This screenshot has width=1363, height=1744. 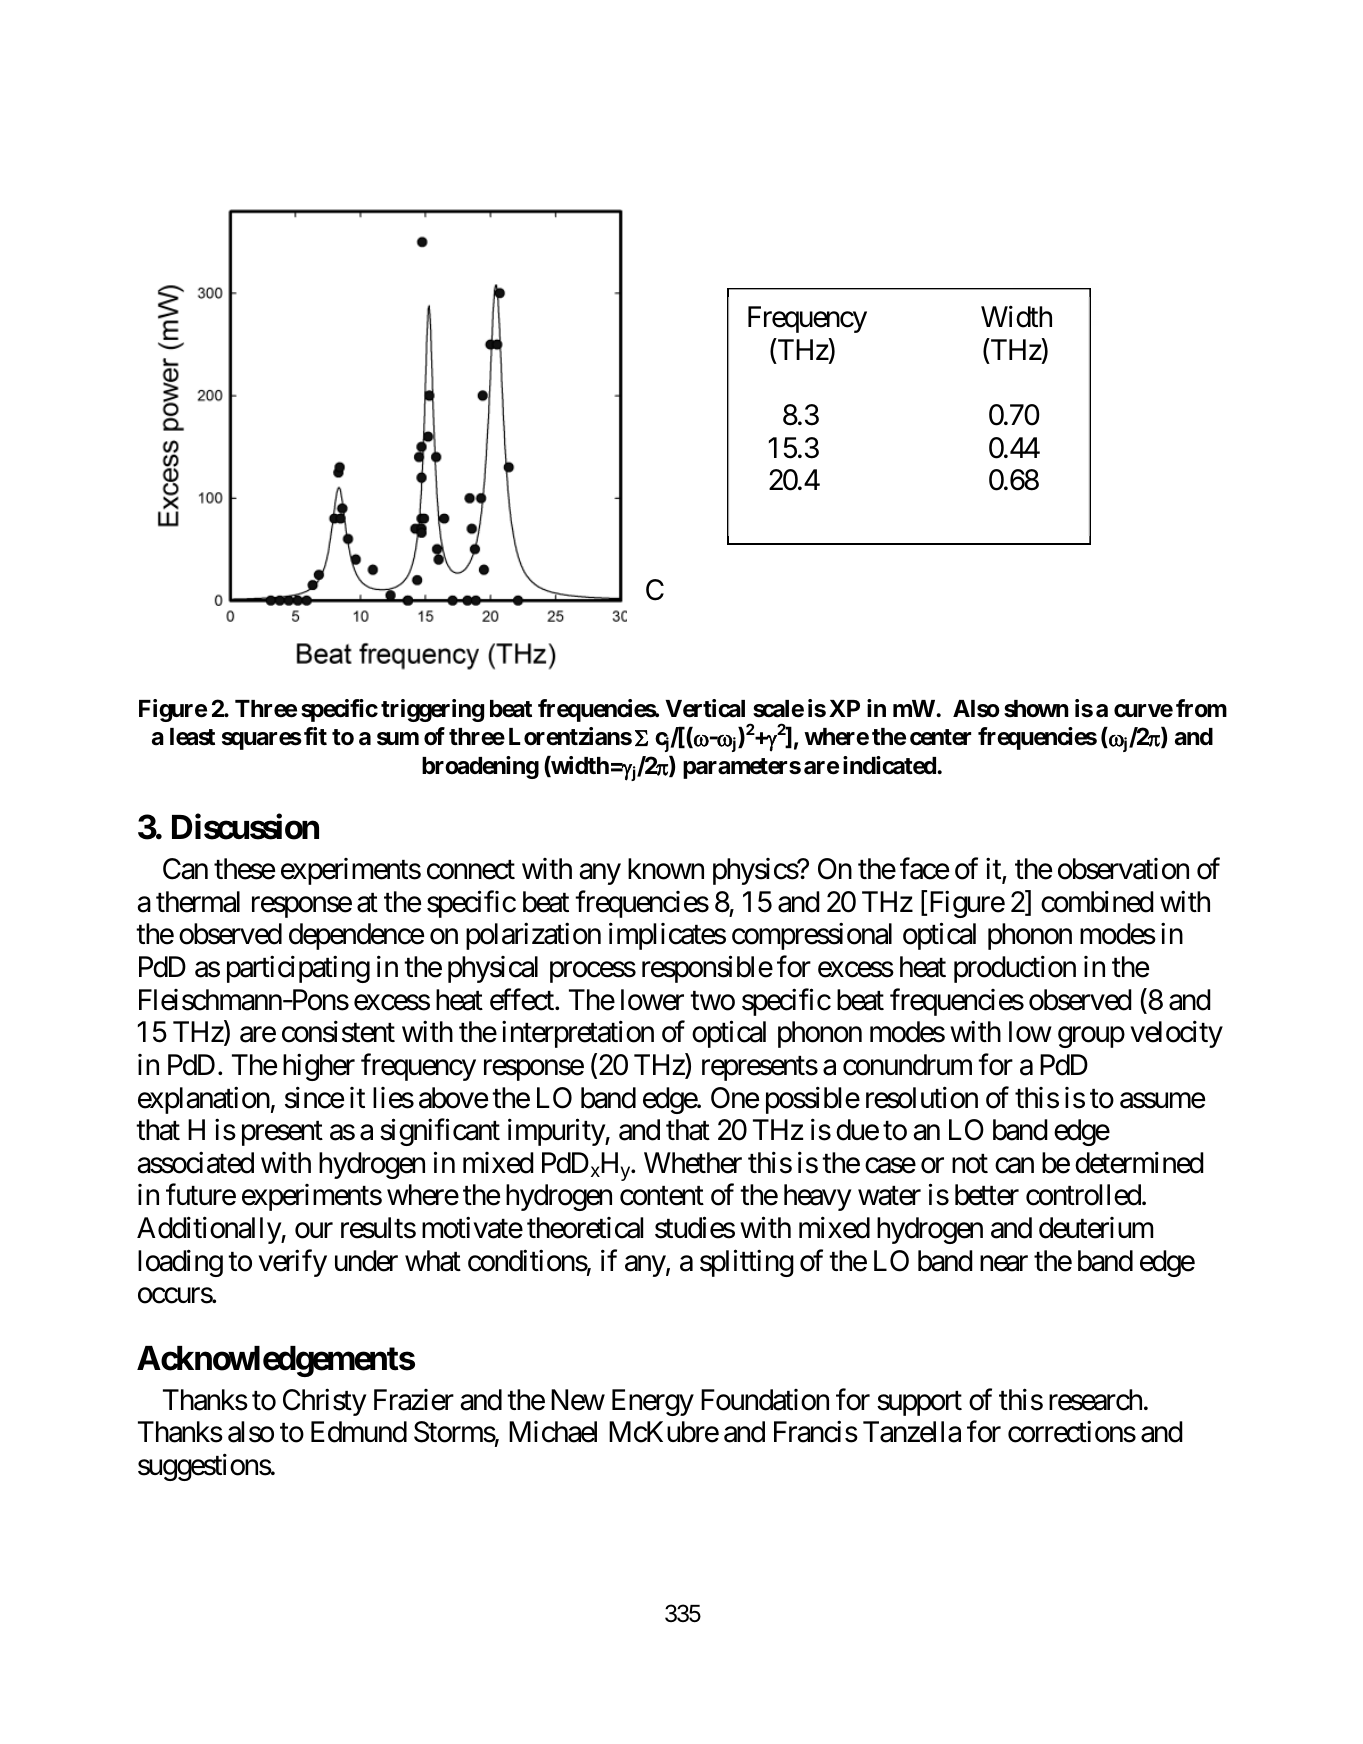 I want to click on interpretation, so click(x=578, y=1034).
